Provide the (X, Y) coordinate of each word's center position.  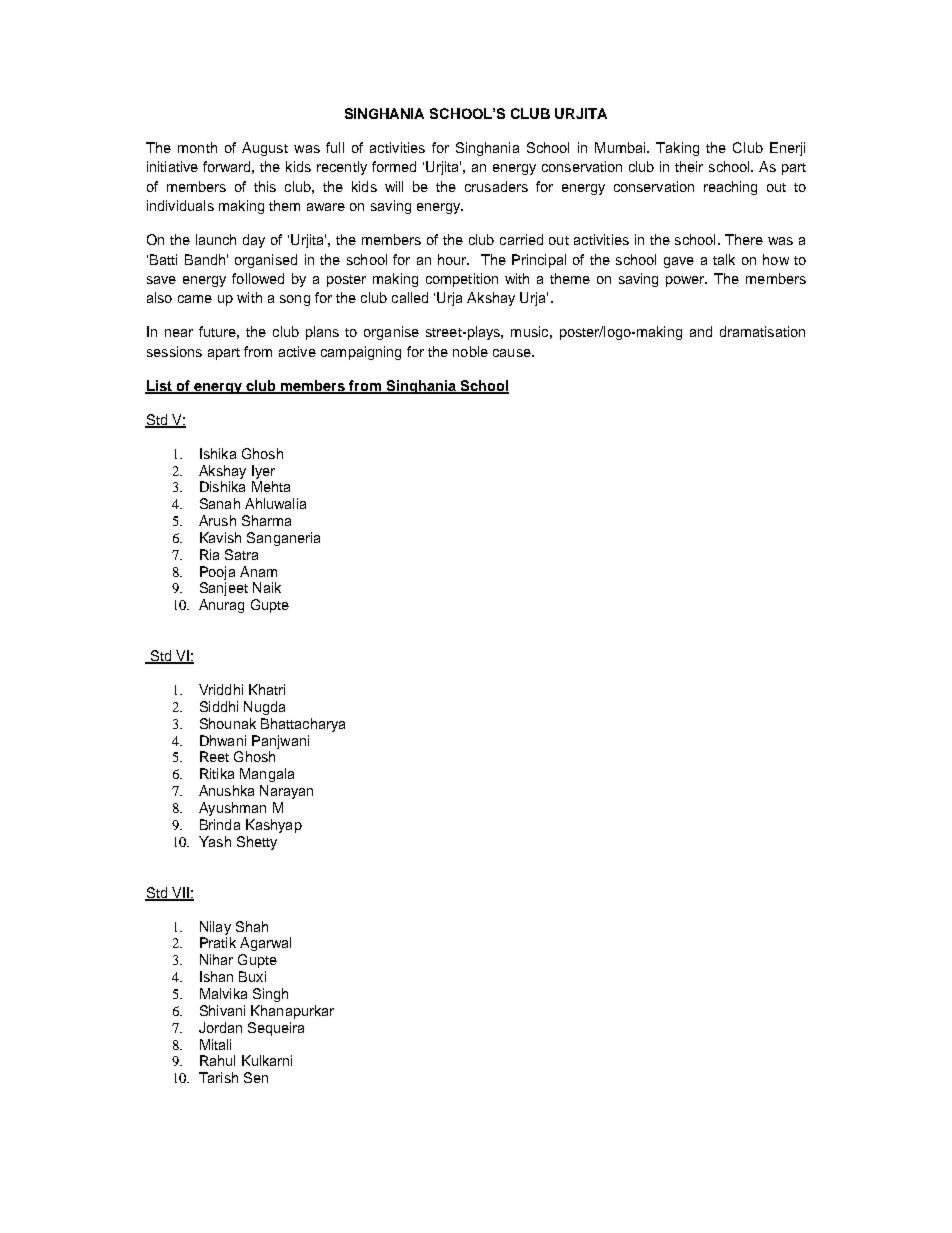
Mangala (267, 775)
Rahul (217, 1060)
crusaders (496, 186)
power (686, 281)
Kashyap (274, 826)
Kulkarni (267, 1060)
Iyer (263, 472)
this (265, 186)
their (689, 166)
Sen (256, 1077)
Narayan (286, 792)
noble (470, 351)
